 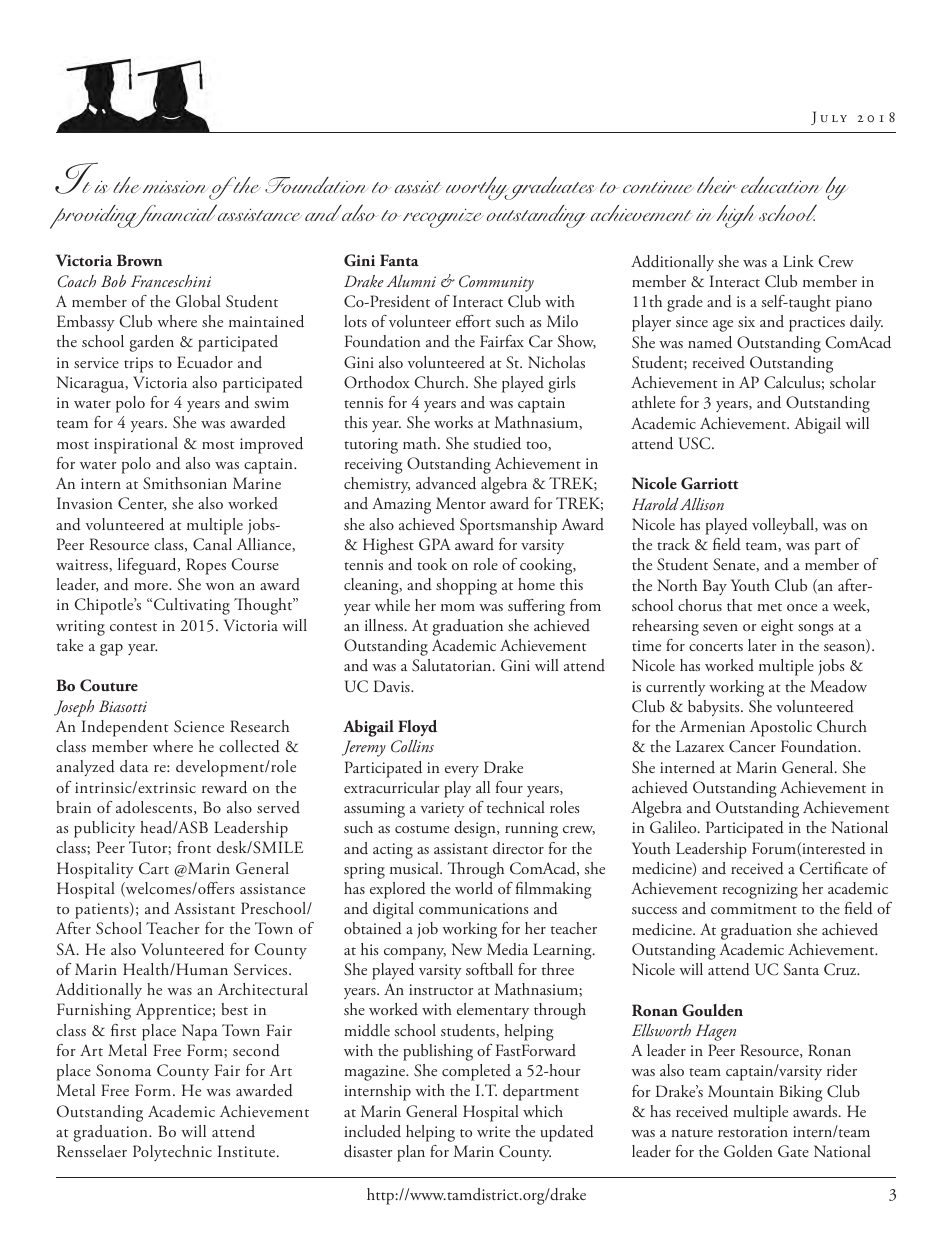 What do you see at coordinates (177, 188) in the screenshot?
I see `mission` at bounding box center [177, 188].
